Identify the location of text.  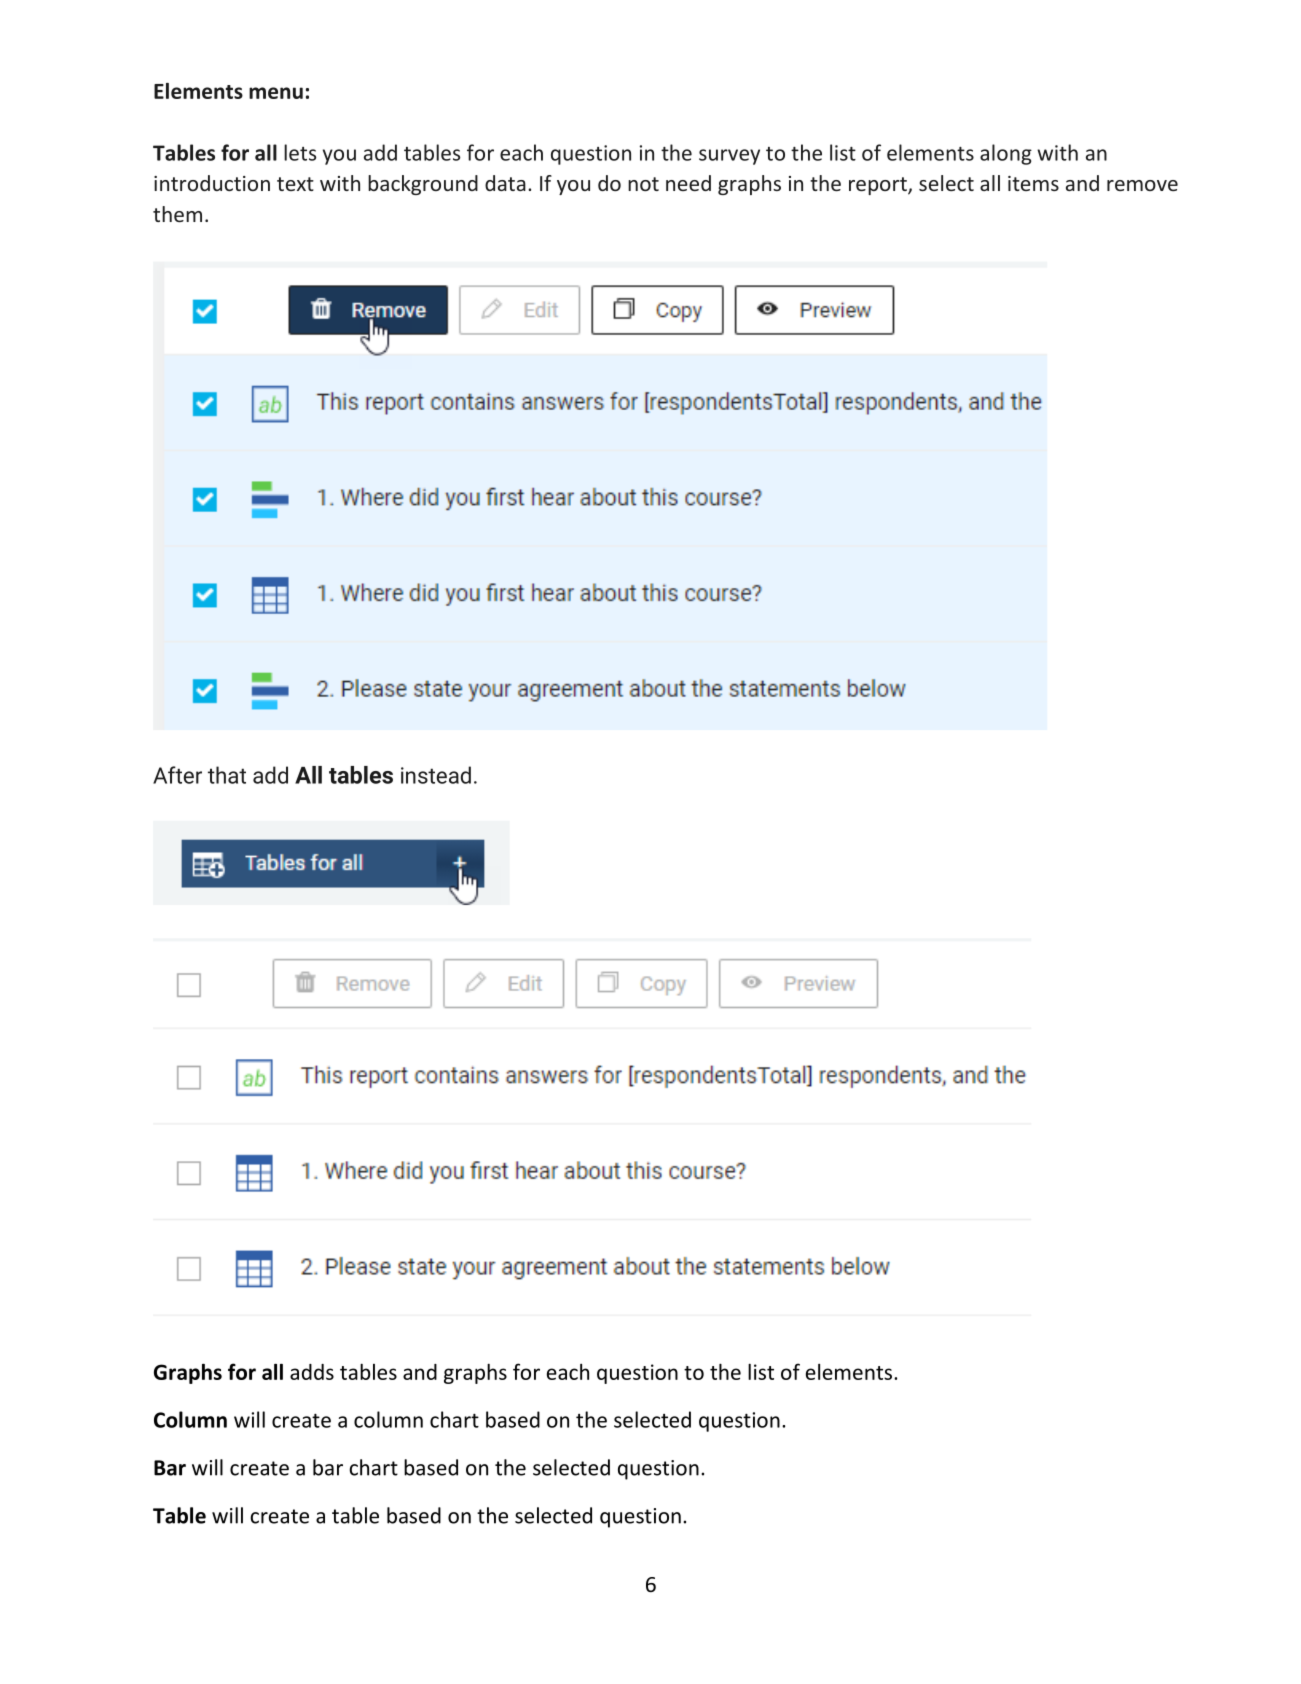
(295, 184).
